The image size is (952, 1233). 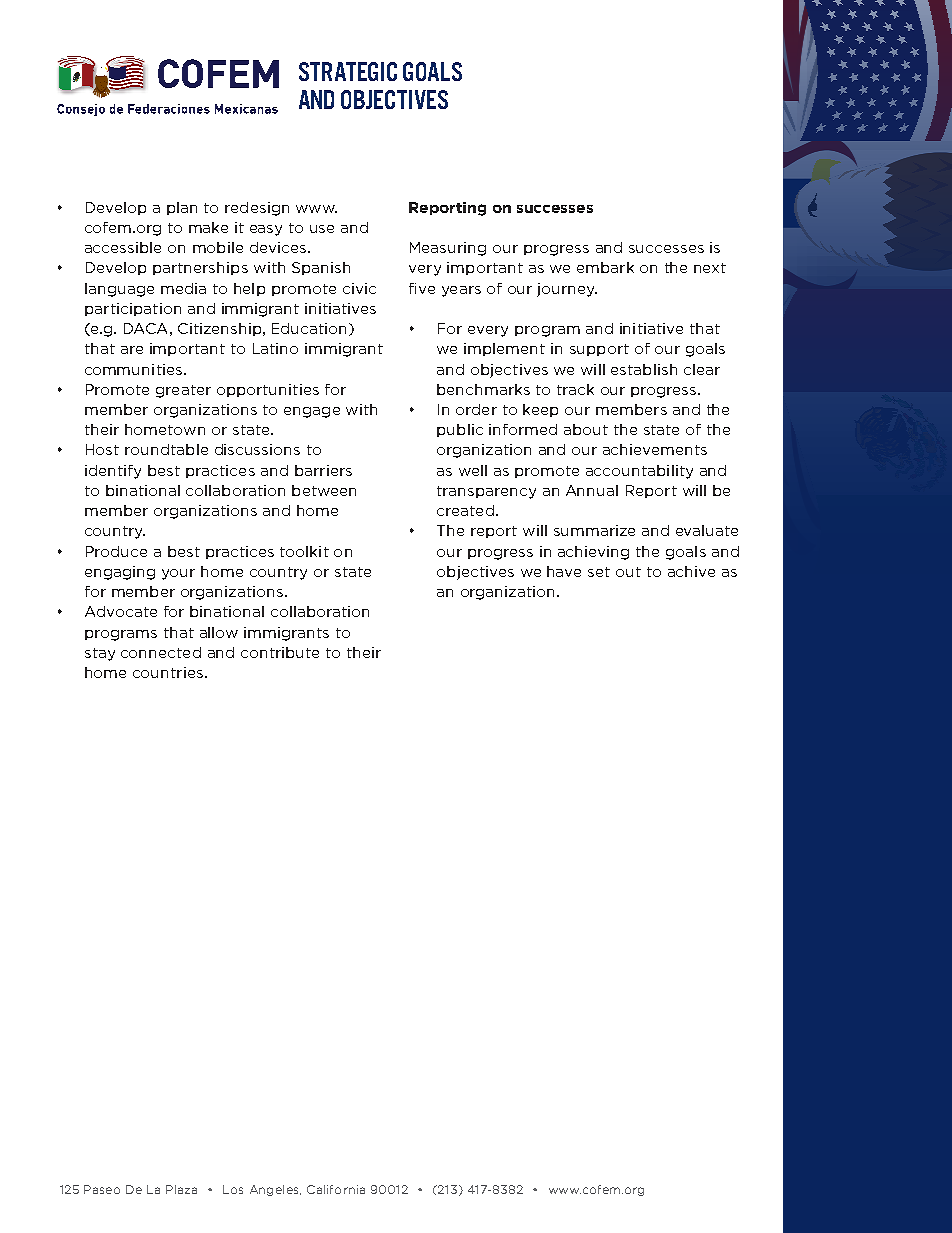 What do you see at coordinates (460, 430) in the screenshot?
I see `public` at bounding box center [460, 430].
